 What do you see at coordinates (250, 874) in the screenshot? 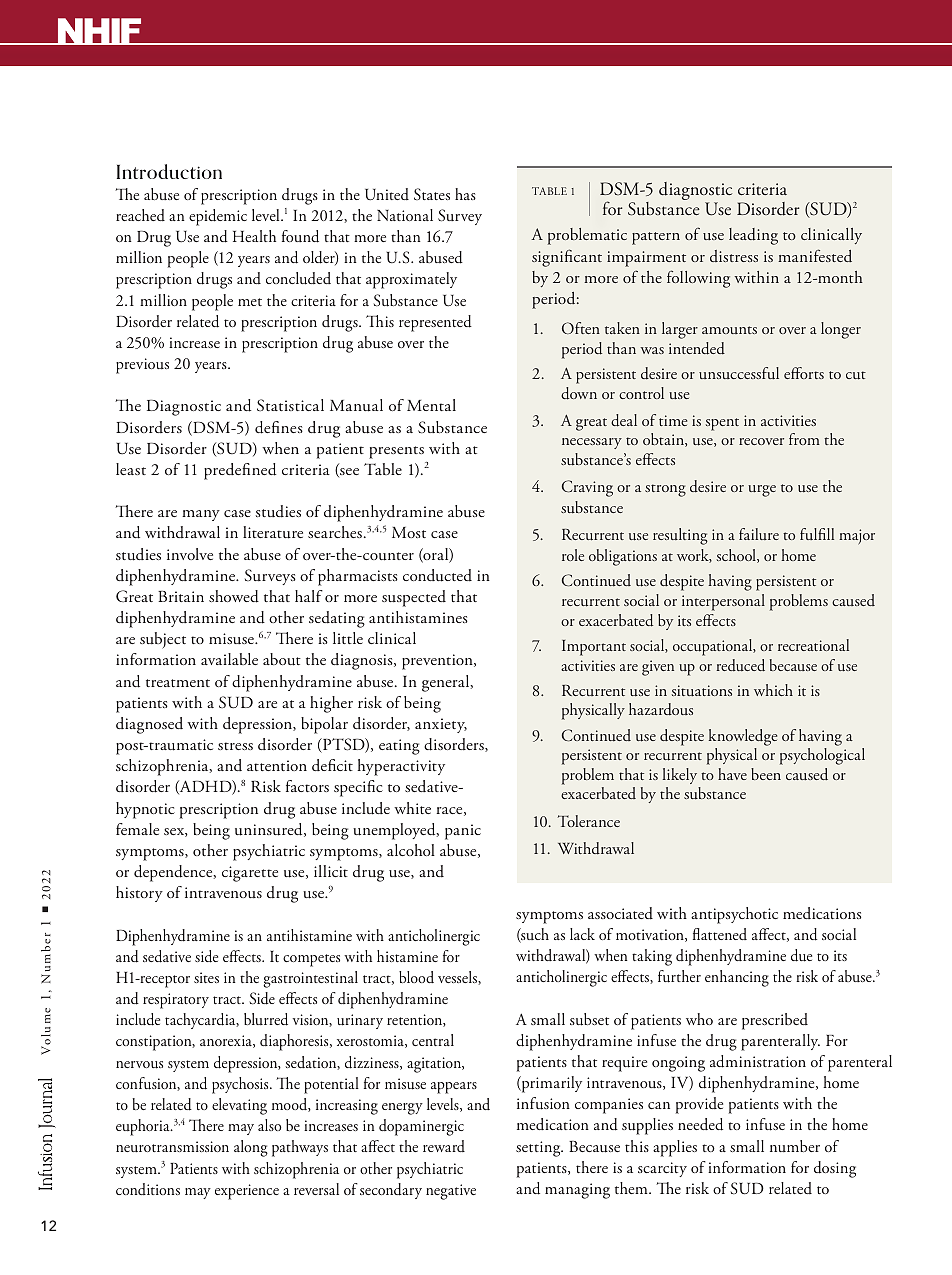
I see `cigarette` at bounding box center [250, 874].
